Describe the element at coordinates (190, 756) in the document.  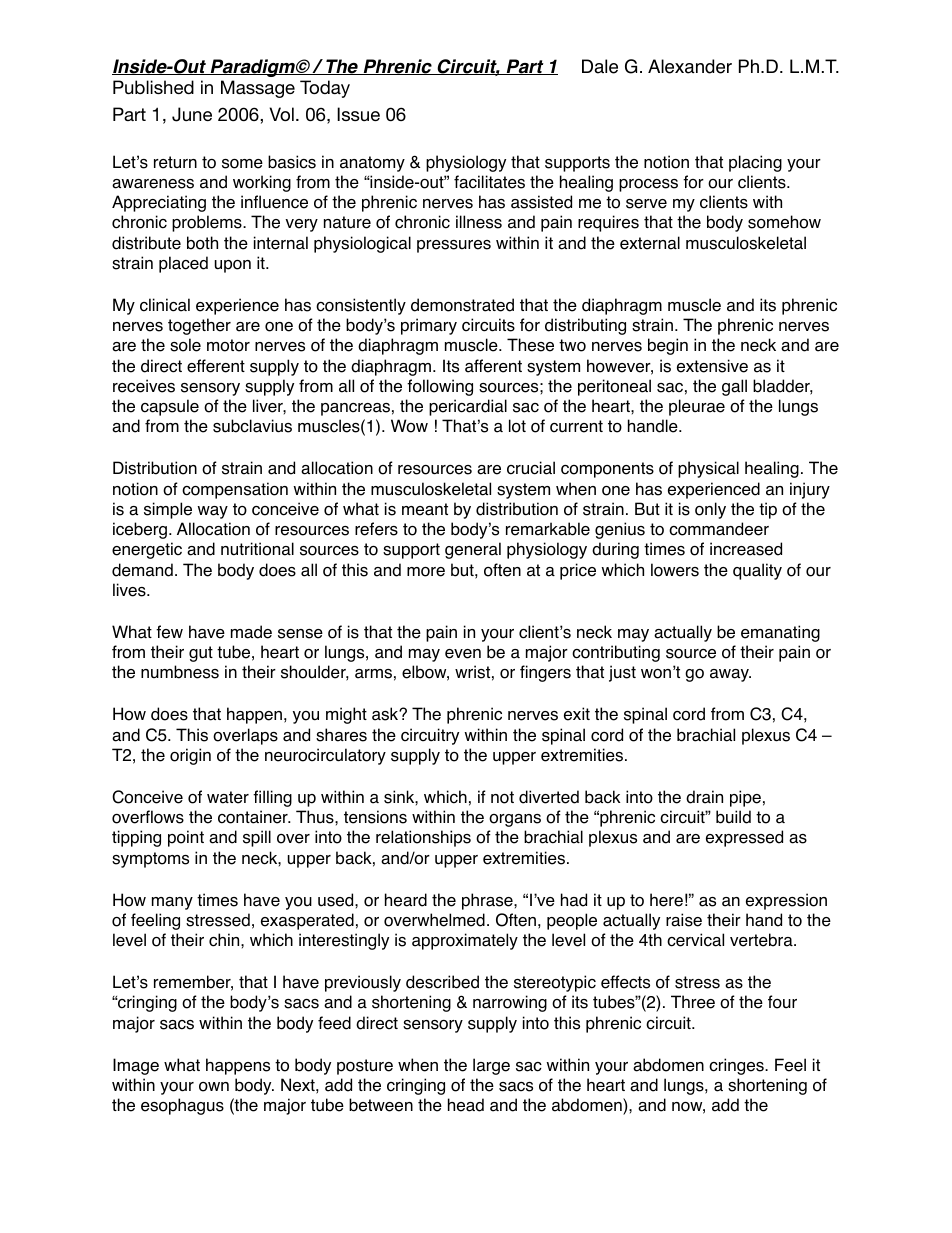
I see `origin` at that location.
